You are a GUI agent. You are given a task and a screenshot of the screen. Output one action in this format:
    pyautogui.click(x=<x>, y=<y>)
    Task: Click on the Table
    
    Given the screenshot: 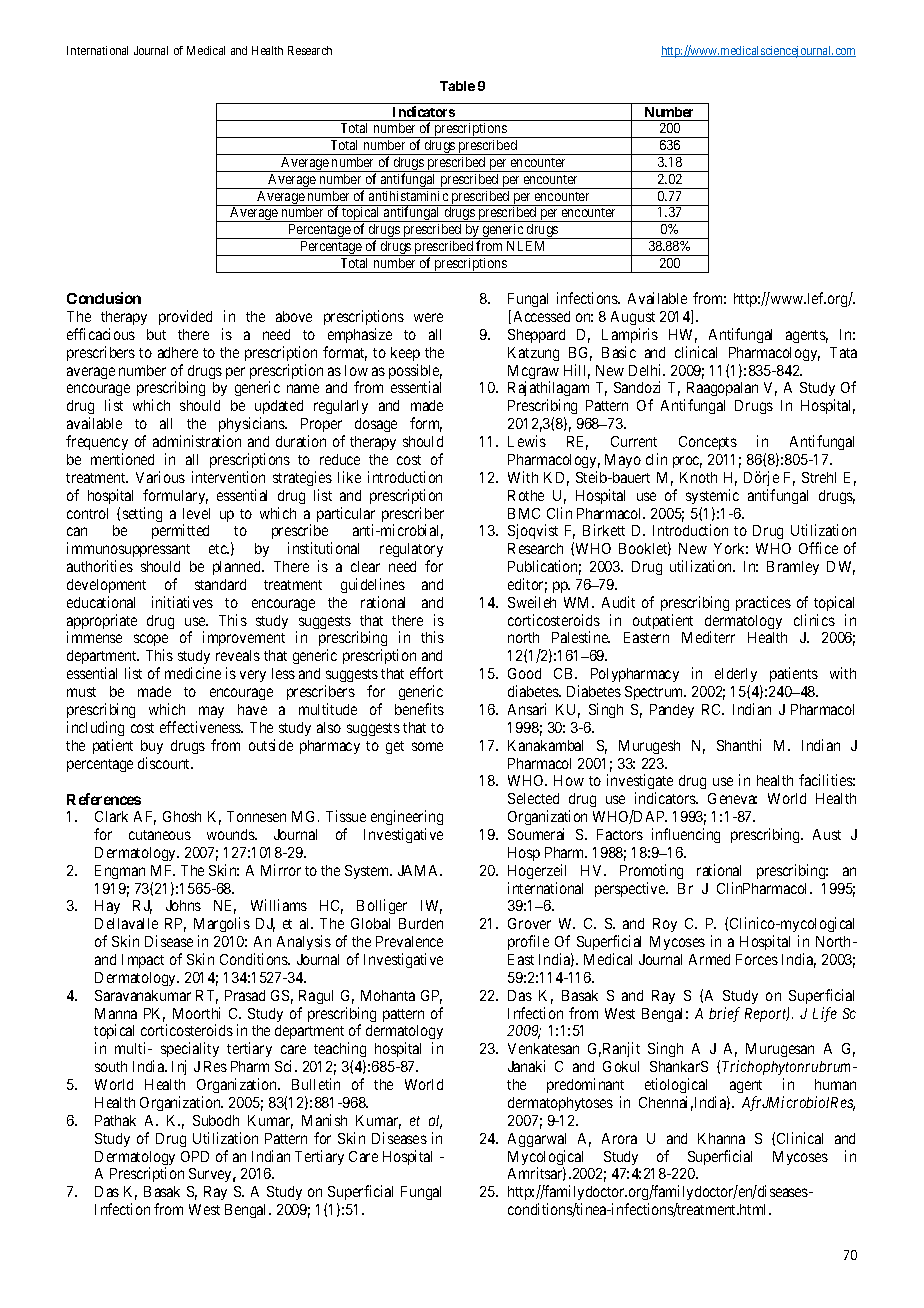 What is the action you would take?
    pyautogui.click(x=457, y=86)
